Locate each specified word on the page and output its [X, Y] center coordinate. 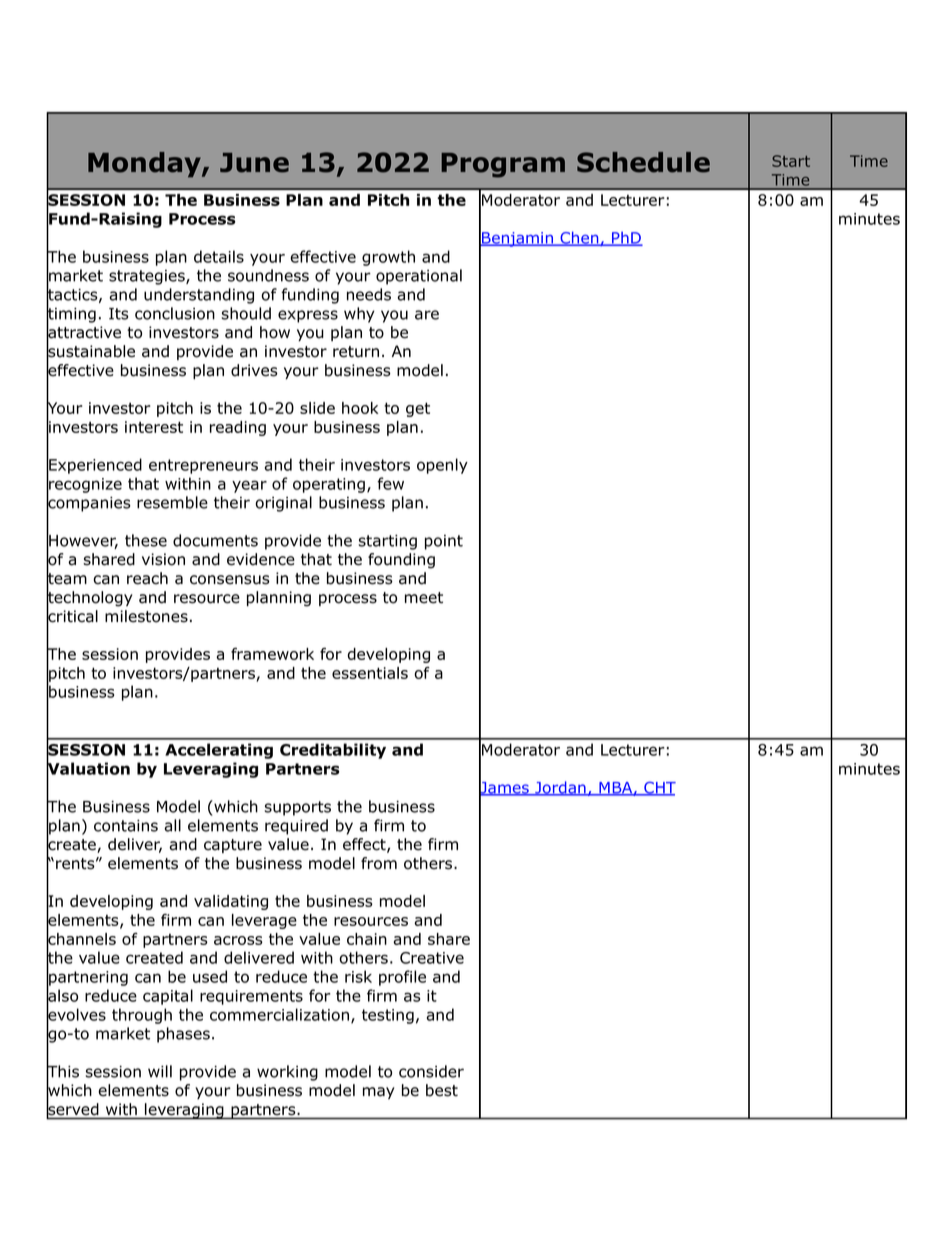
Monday [145, 165]
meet [424, 598]
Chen [579, 238]
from [379, 863]
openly [442, 466]
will [160, 1071]
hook [360, 408]
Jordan [560, 788]
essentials [370, 673]
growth [388, 258]
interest [154, 427]
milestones [146, 616]
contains [126, 826]
